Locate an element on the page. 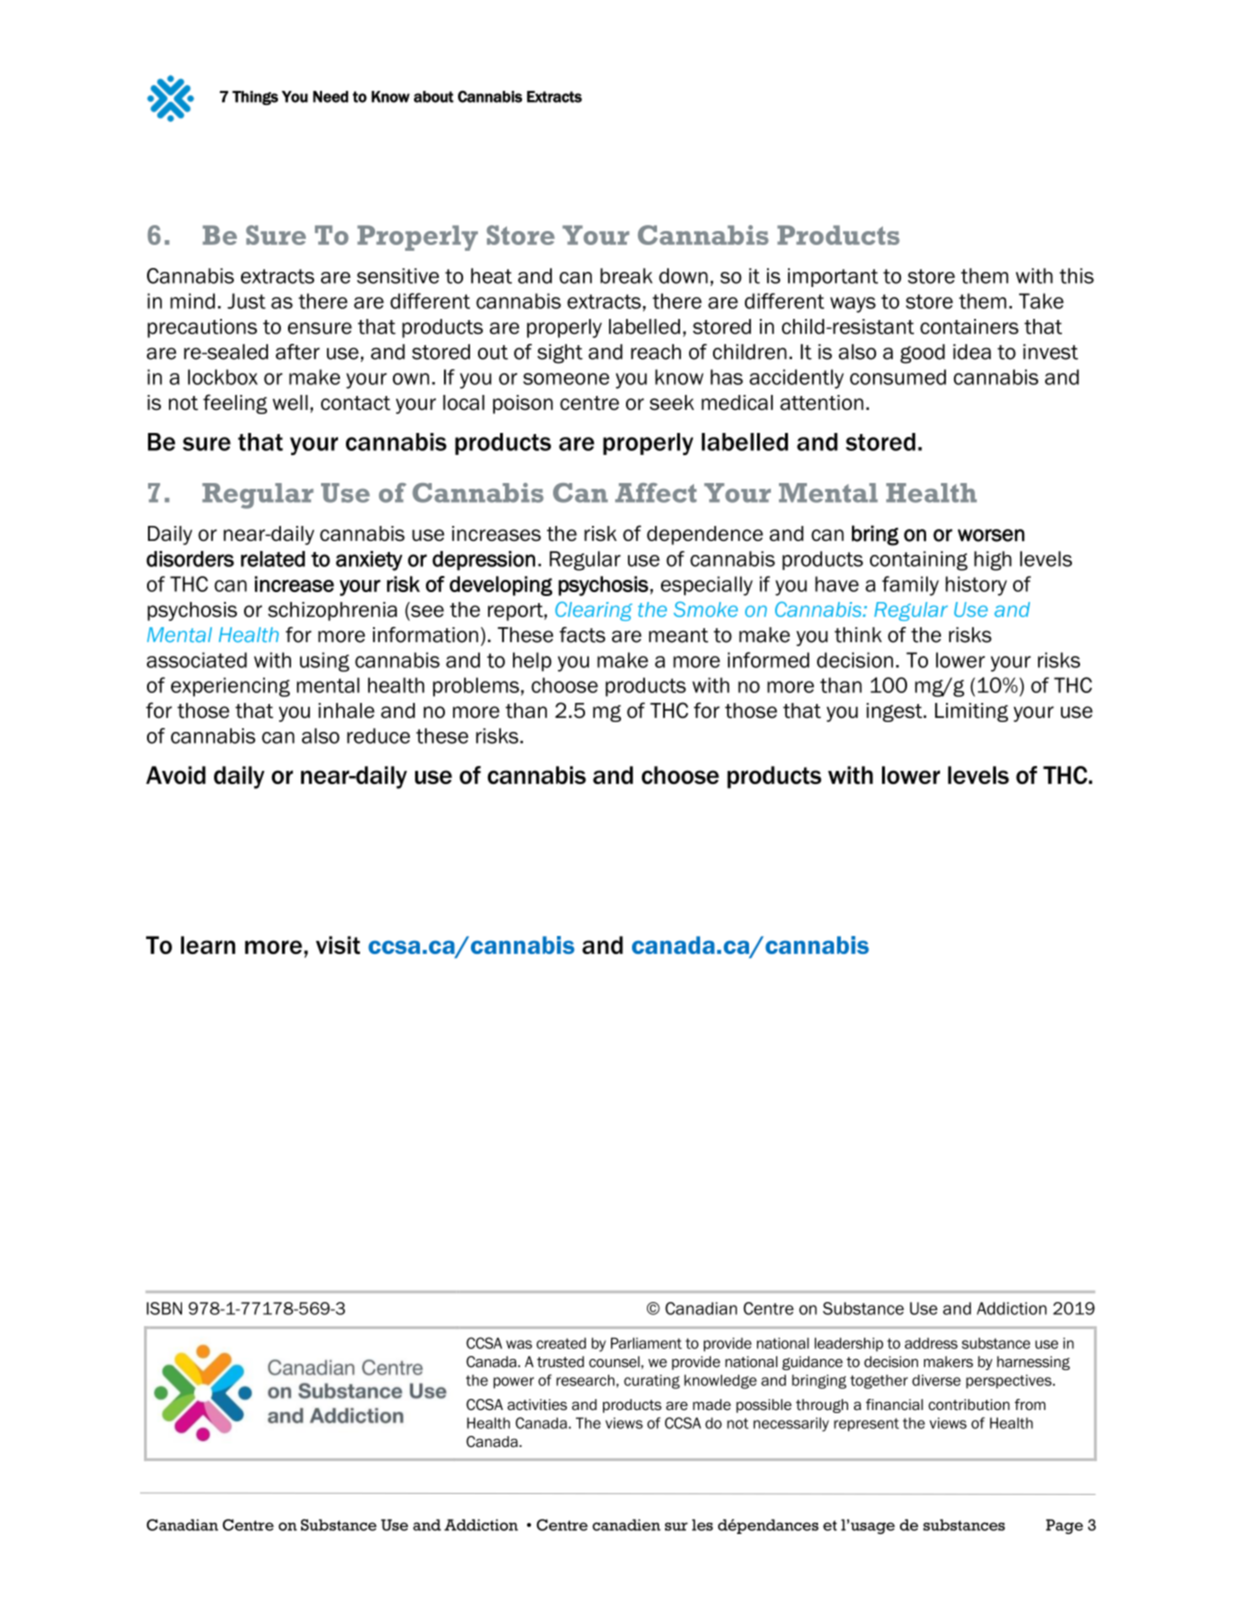  ISBN is located at coordinates (164, 1308).
